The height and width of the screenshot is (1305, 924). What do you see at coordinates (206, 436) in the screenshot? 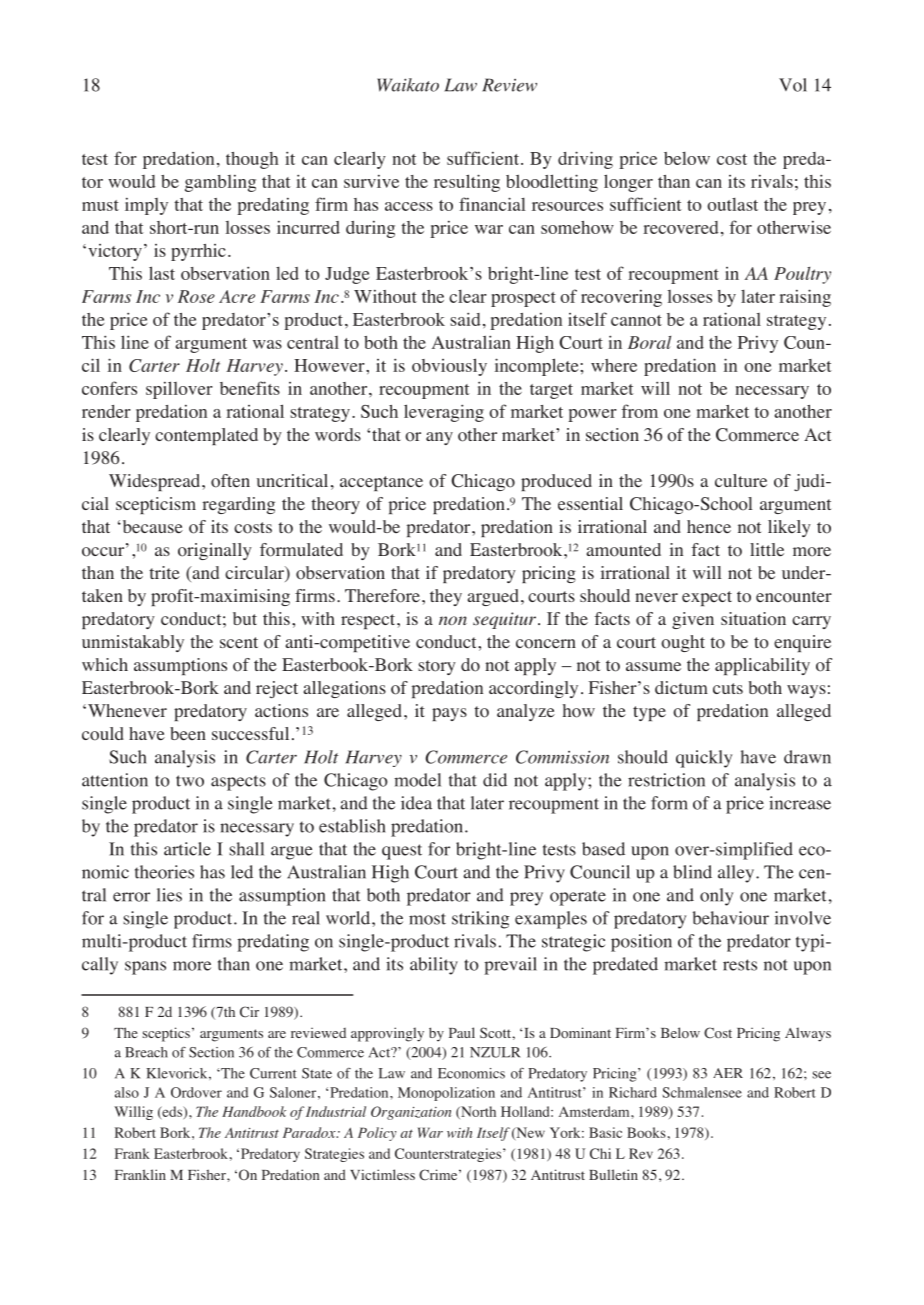
I see `contemplated` at bounding box center [206, 436].
